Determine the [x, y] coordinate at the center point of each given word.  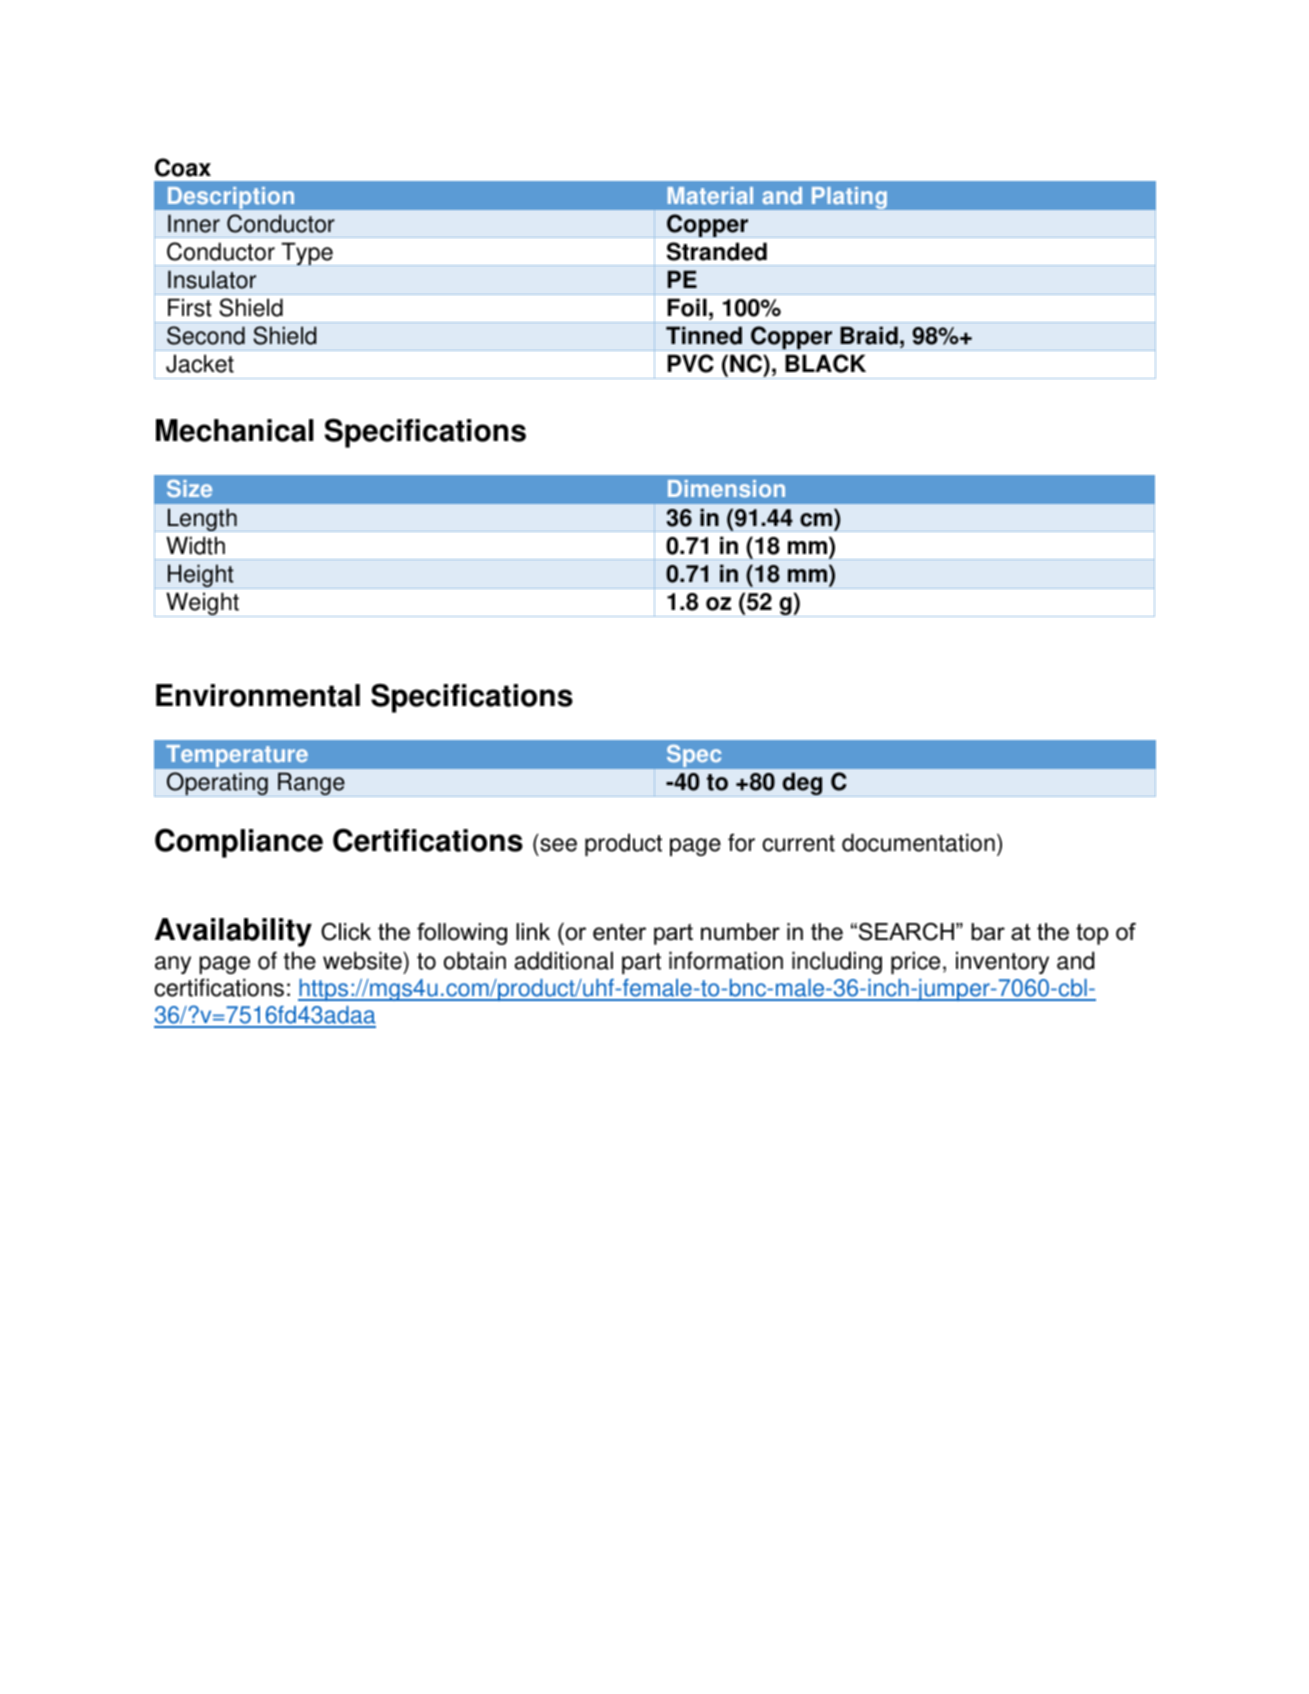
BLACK [825, 363]
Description [231, 198]
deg [802, 784]
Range [311, 784]
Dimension [726, 489]
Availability [233, 932]
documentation [918, 842]
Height [201, 576]
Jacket [200, 363]
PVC [690, 363]
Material [710, 196]
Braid [869, 335]
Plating [849, 198]
